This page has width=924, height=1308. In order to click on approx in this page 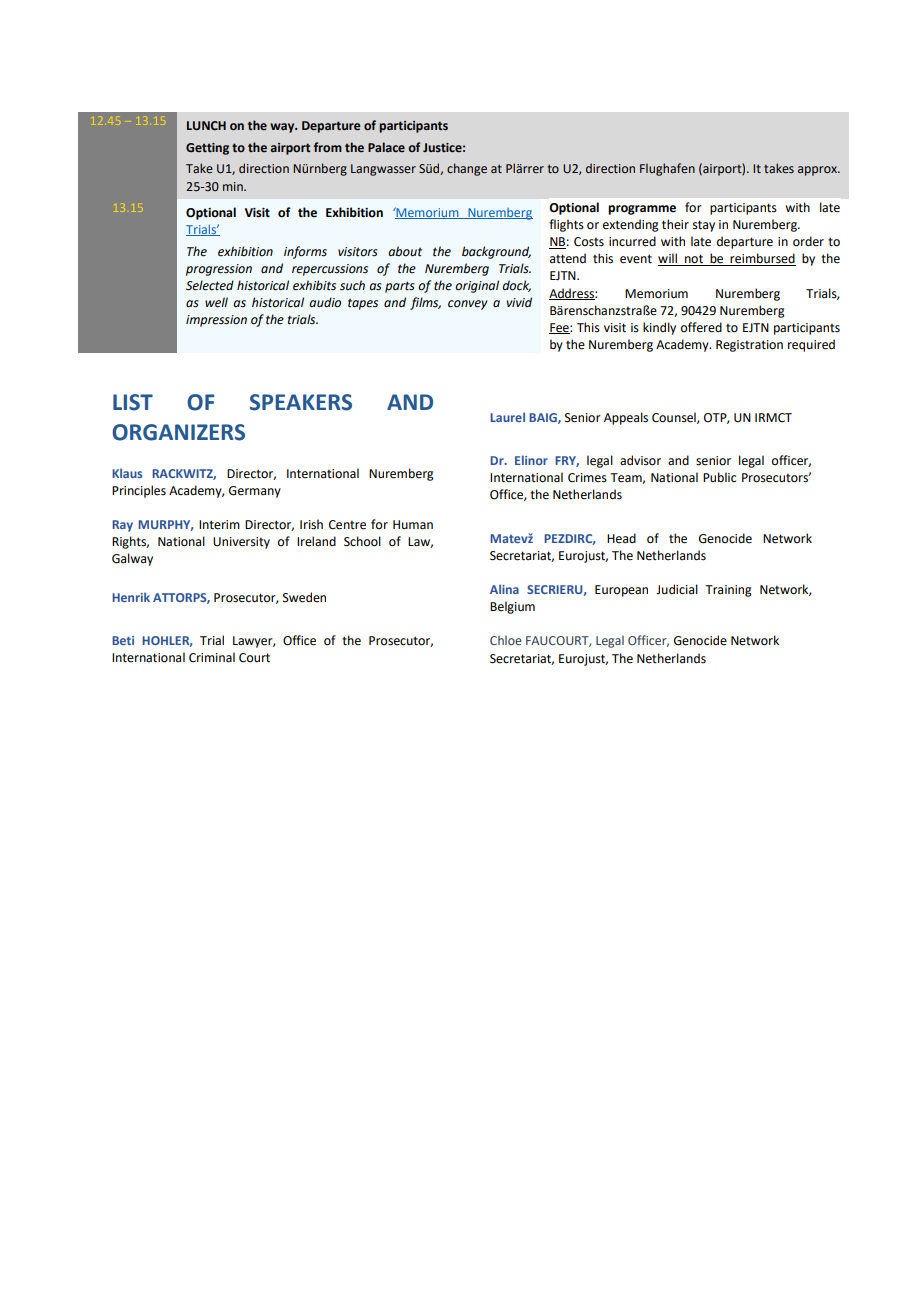, I will do `click(818, 171)`.
